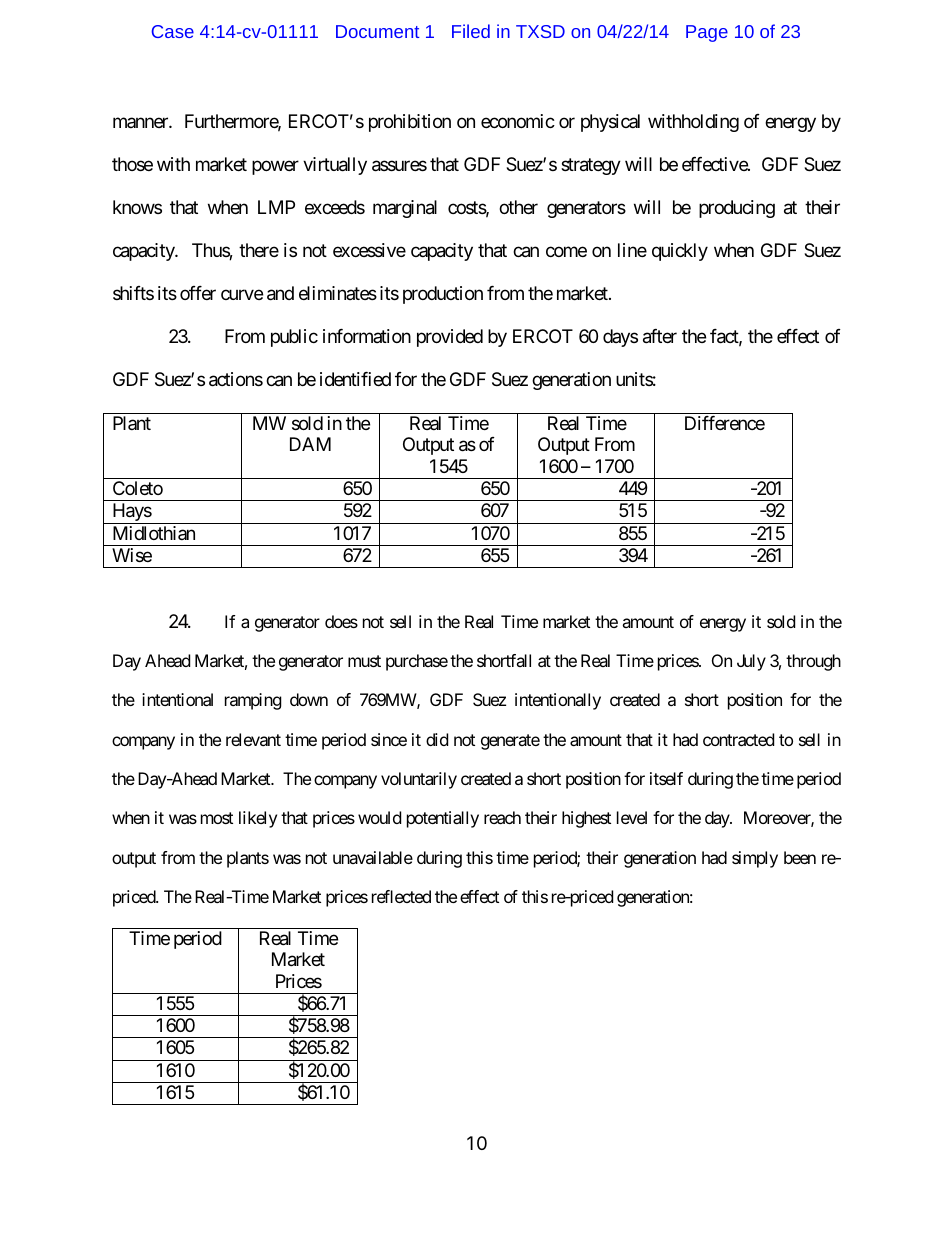  I want to click on Case, so click(173, 31).
